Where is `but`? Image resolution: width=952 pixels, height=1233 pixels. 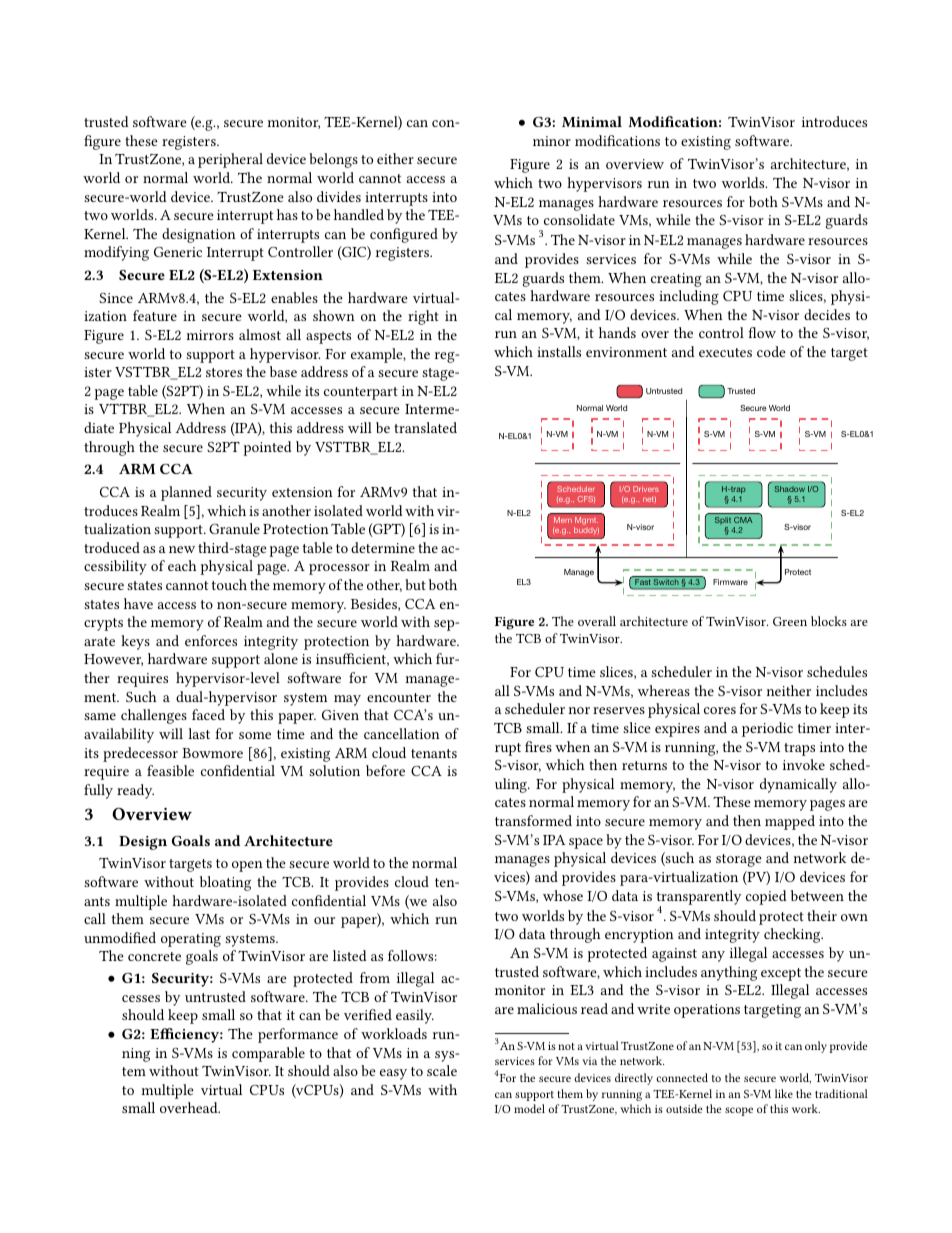 but is located at coordinates (415, 584).
